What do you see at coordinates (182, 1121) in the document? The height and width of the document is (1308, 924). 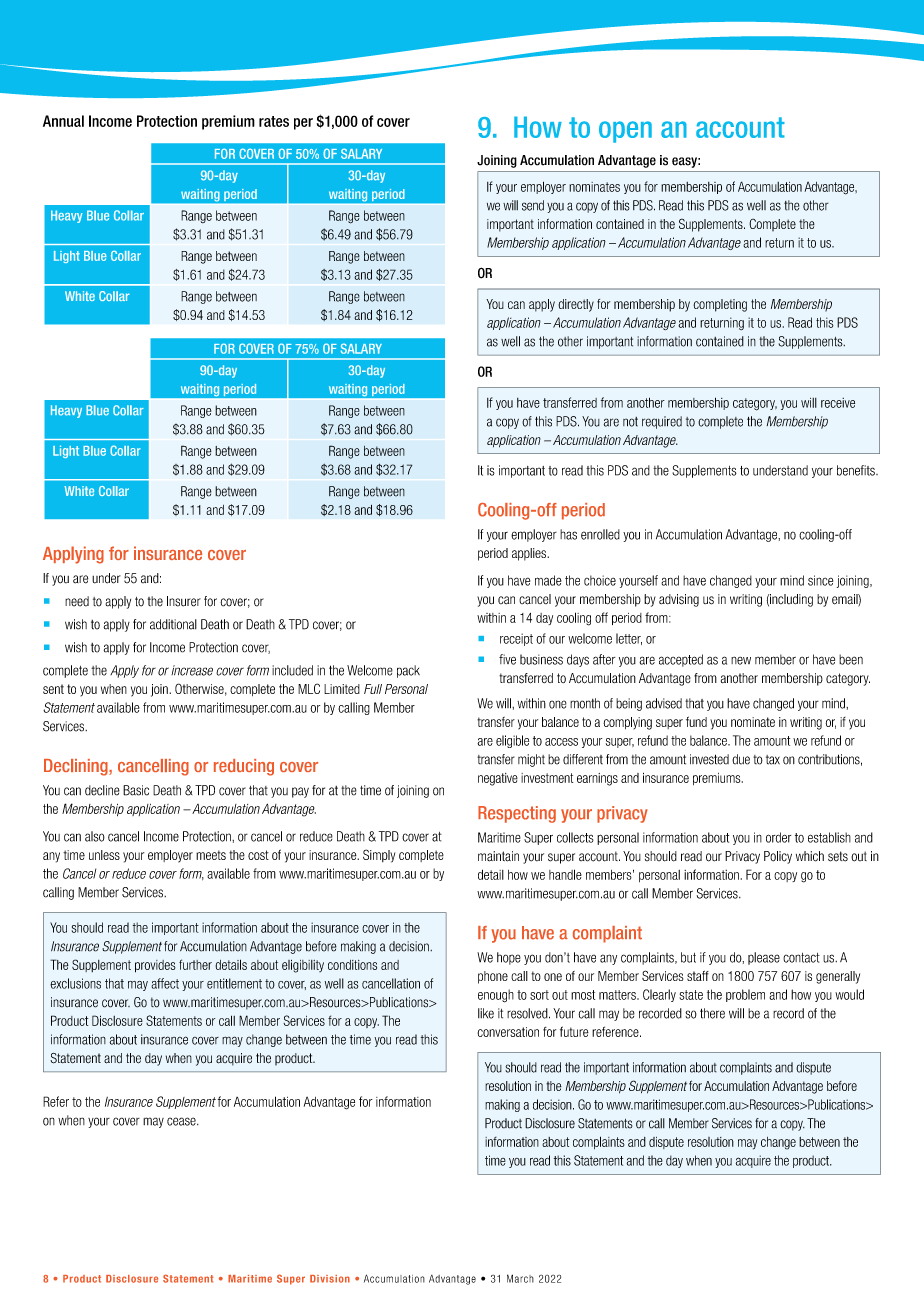 I see `cease` at bounding box center [182, 1121].
